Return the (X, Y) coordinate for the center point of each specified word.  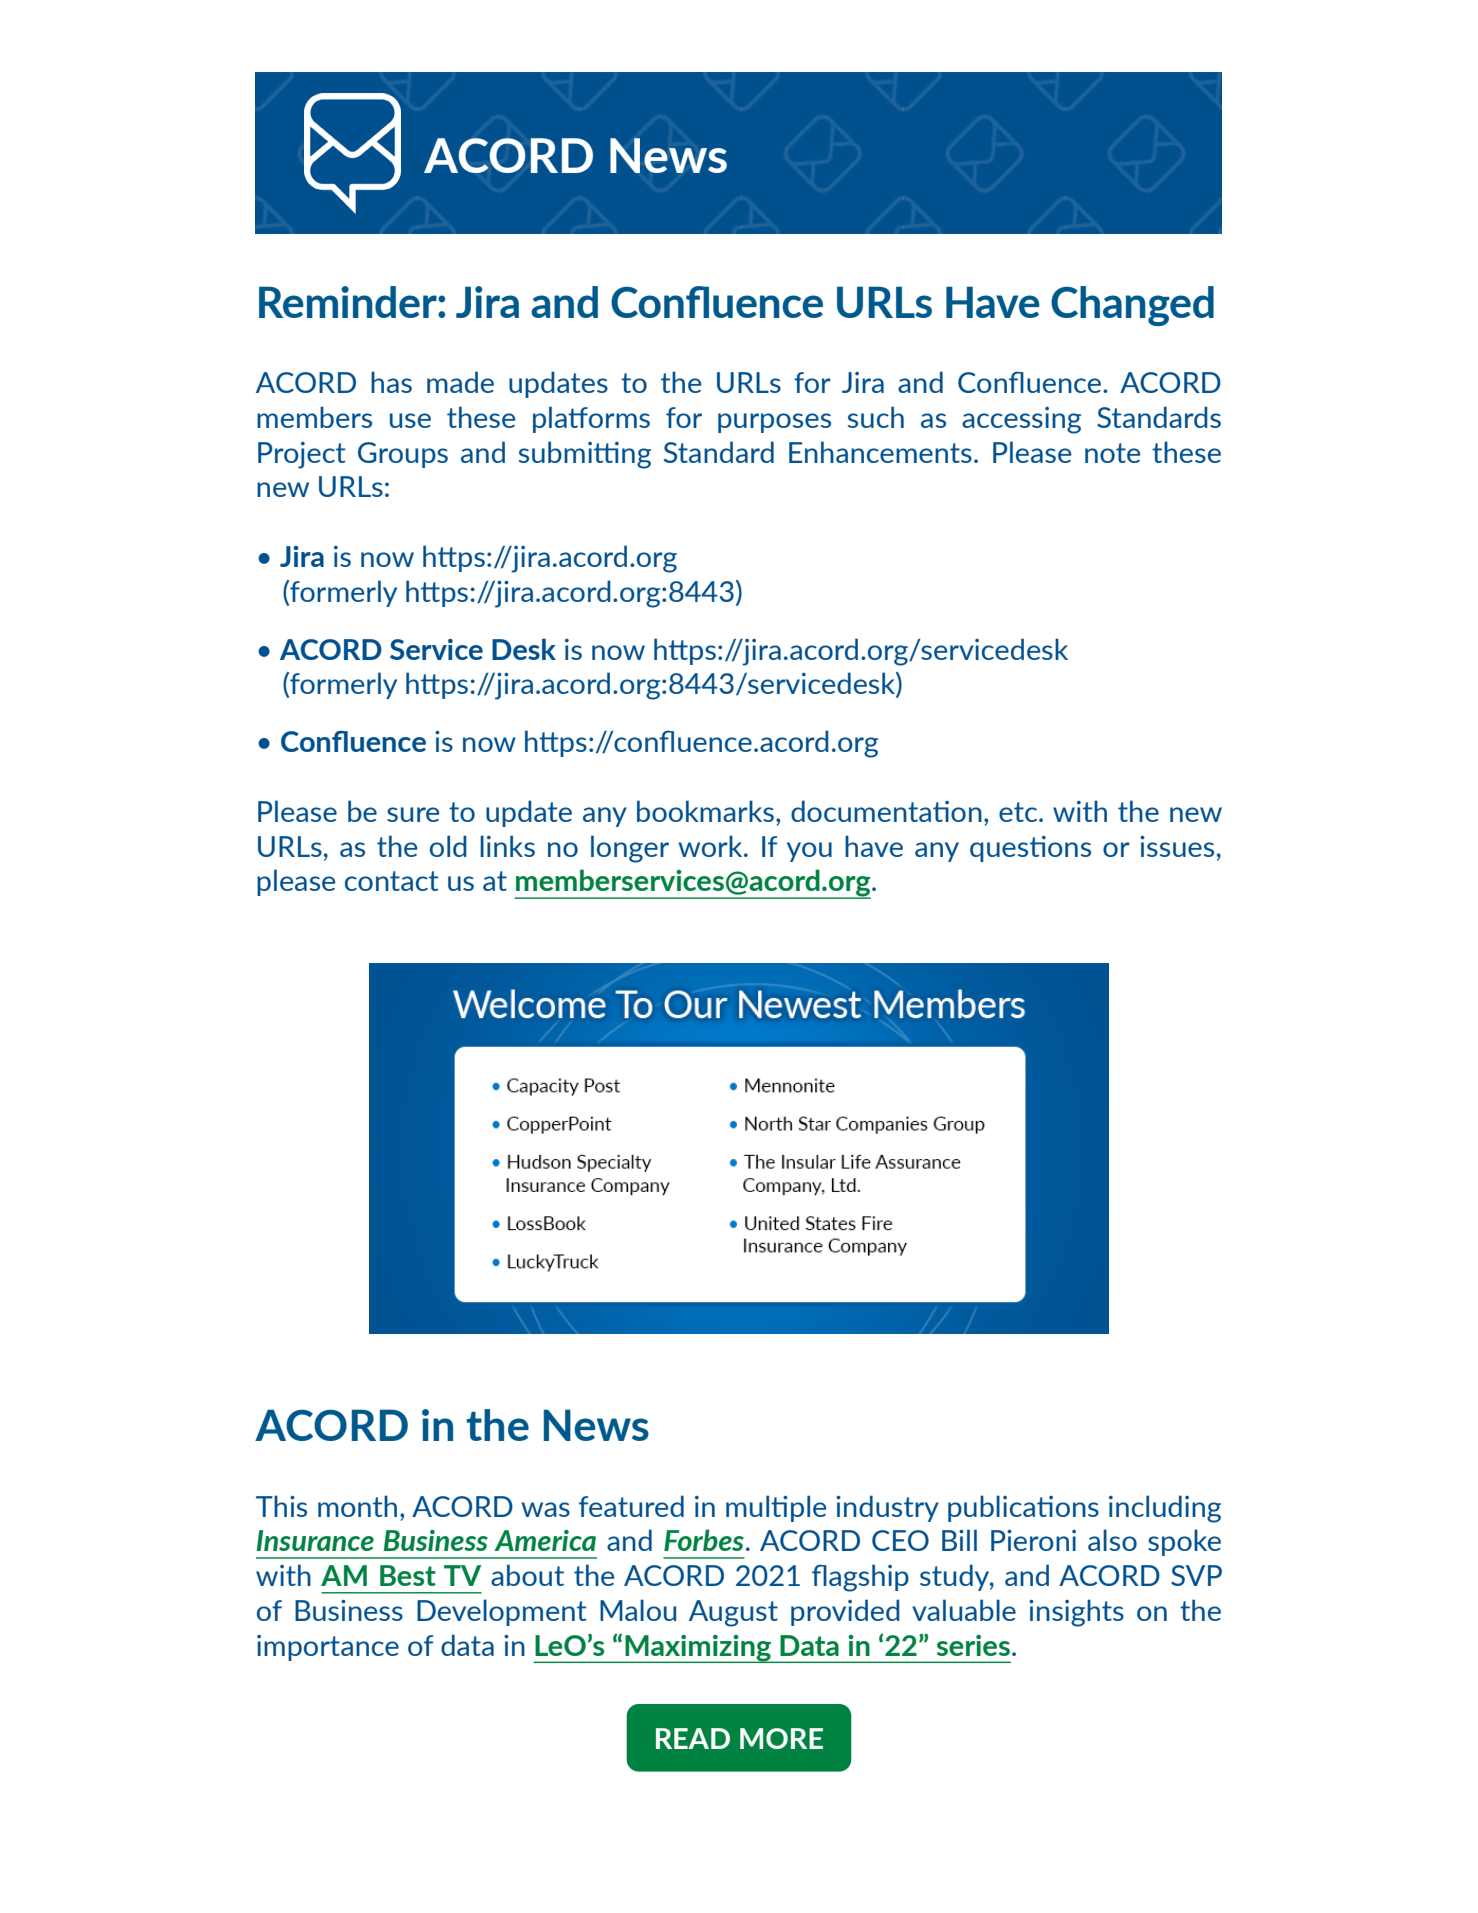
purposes (774, 423)
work (711, 846)
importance (328, 1648)
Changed (1132, 306)
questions (1030, 849)
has (391, 382)
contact (392, 881)
